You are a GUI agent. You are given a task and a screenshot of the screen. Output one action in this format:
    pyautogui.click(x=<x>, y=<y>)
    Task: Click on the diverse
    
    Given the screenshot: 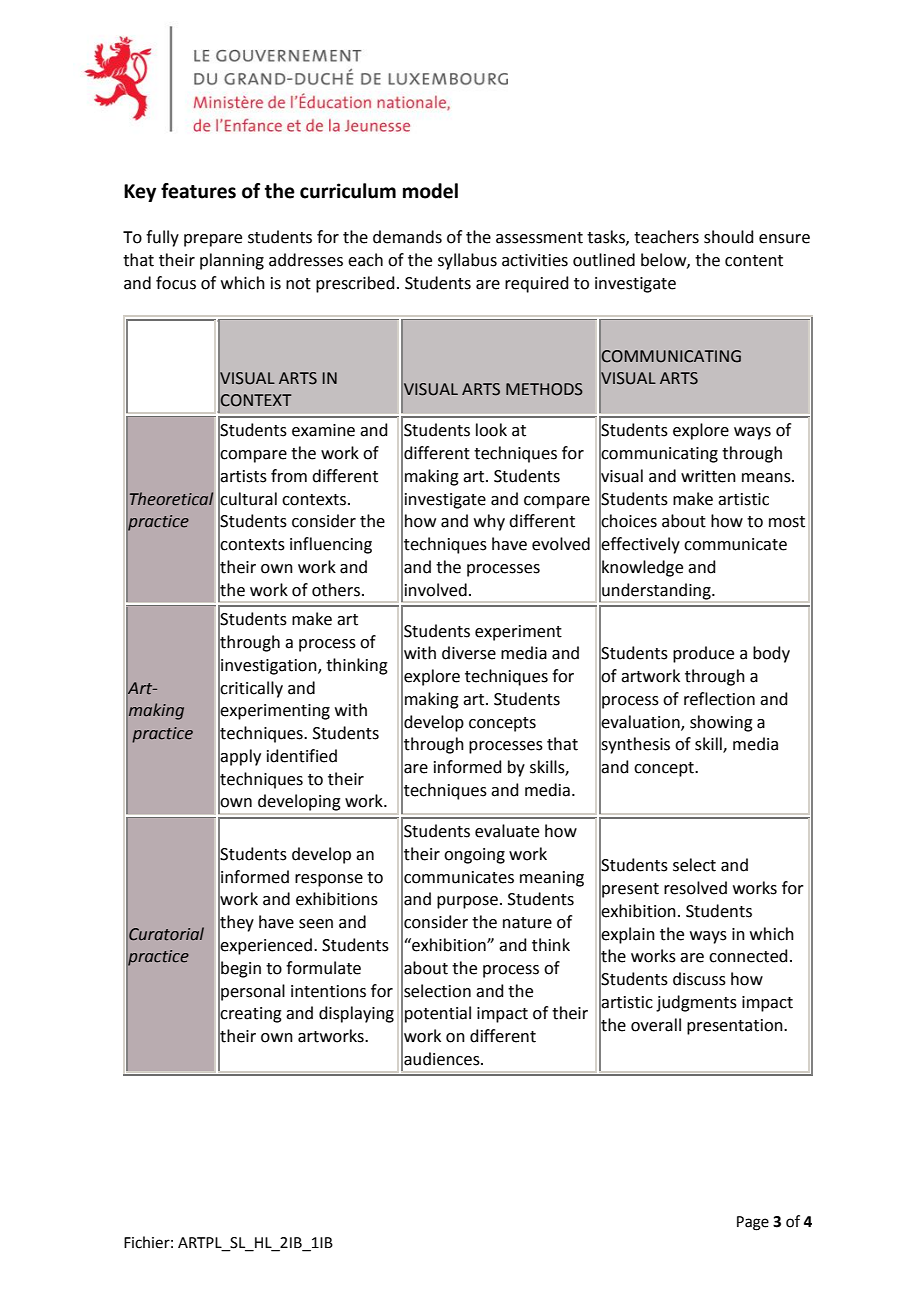 What is the action you would take?
    pyautogui.click(x=469, y=653)
